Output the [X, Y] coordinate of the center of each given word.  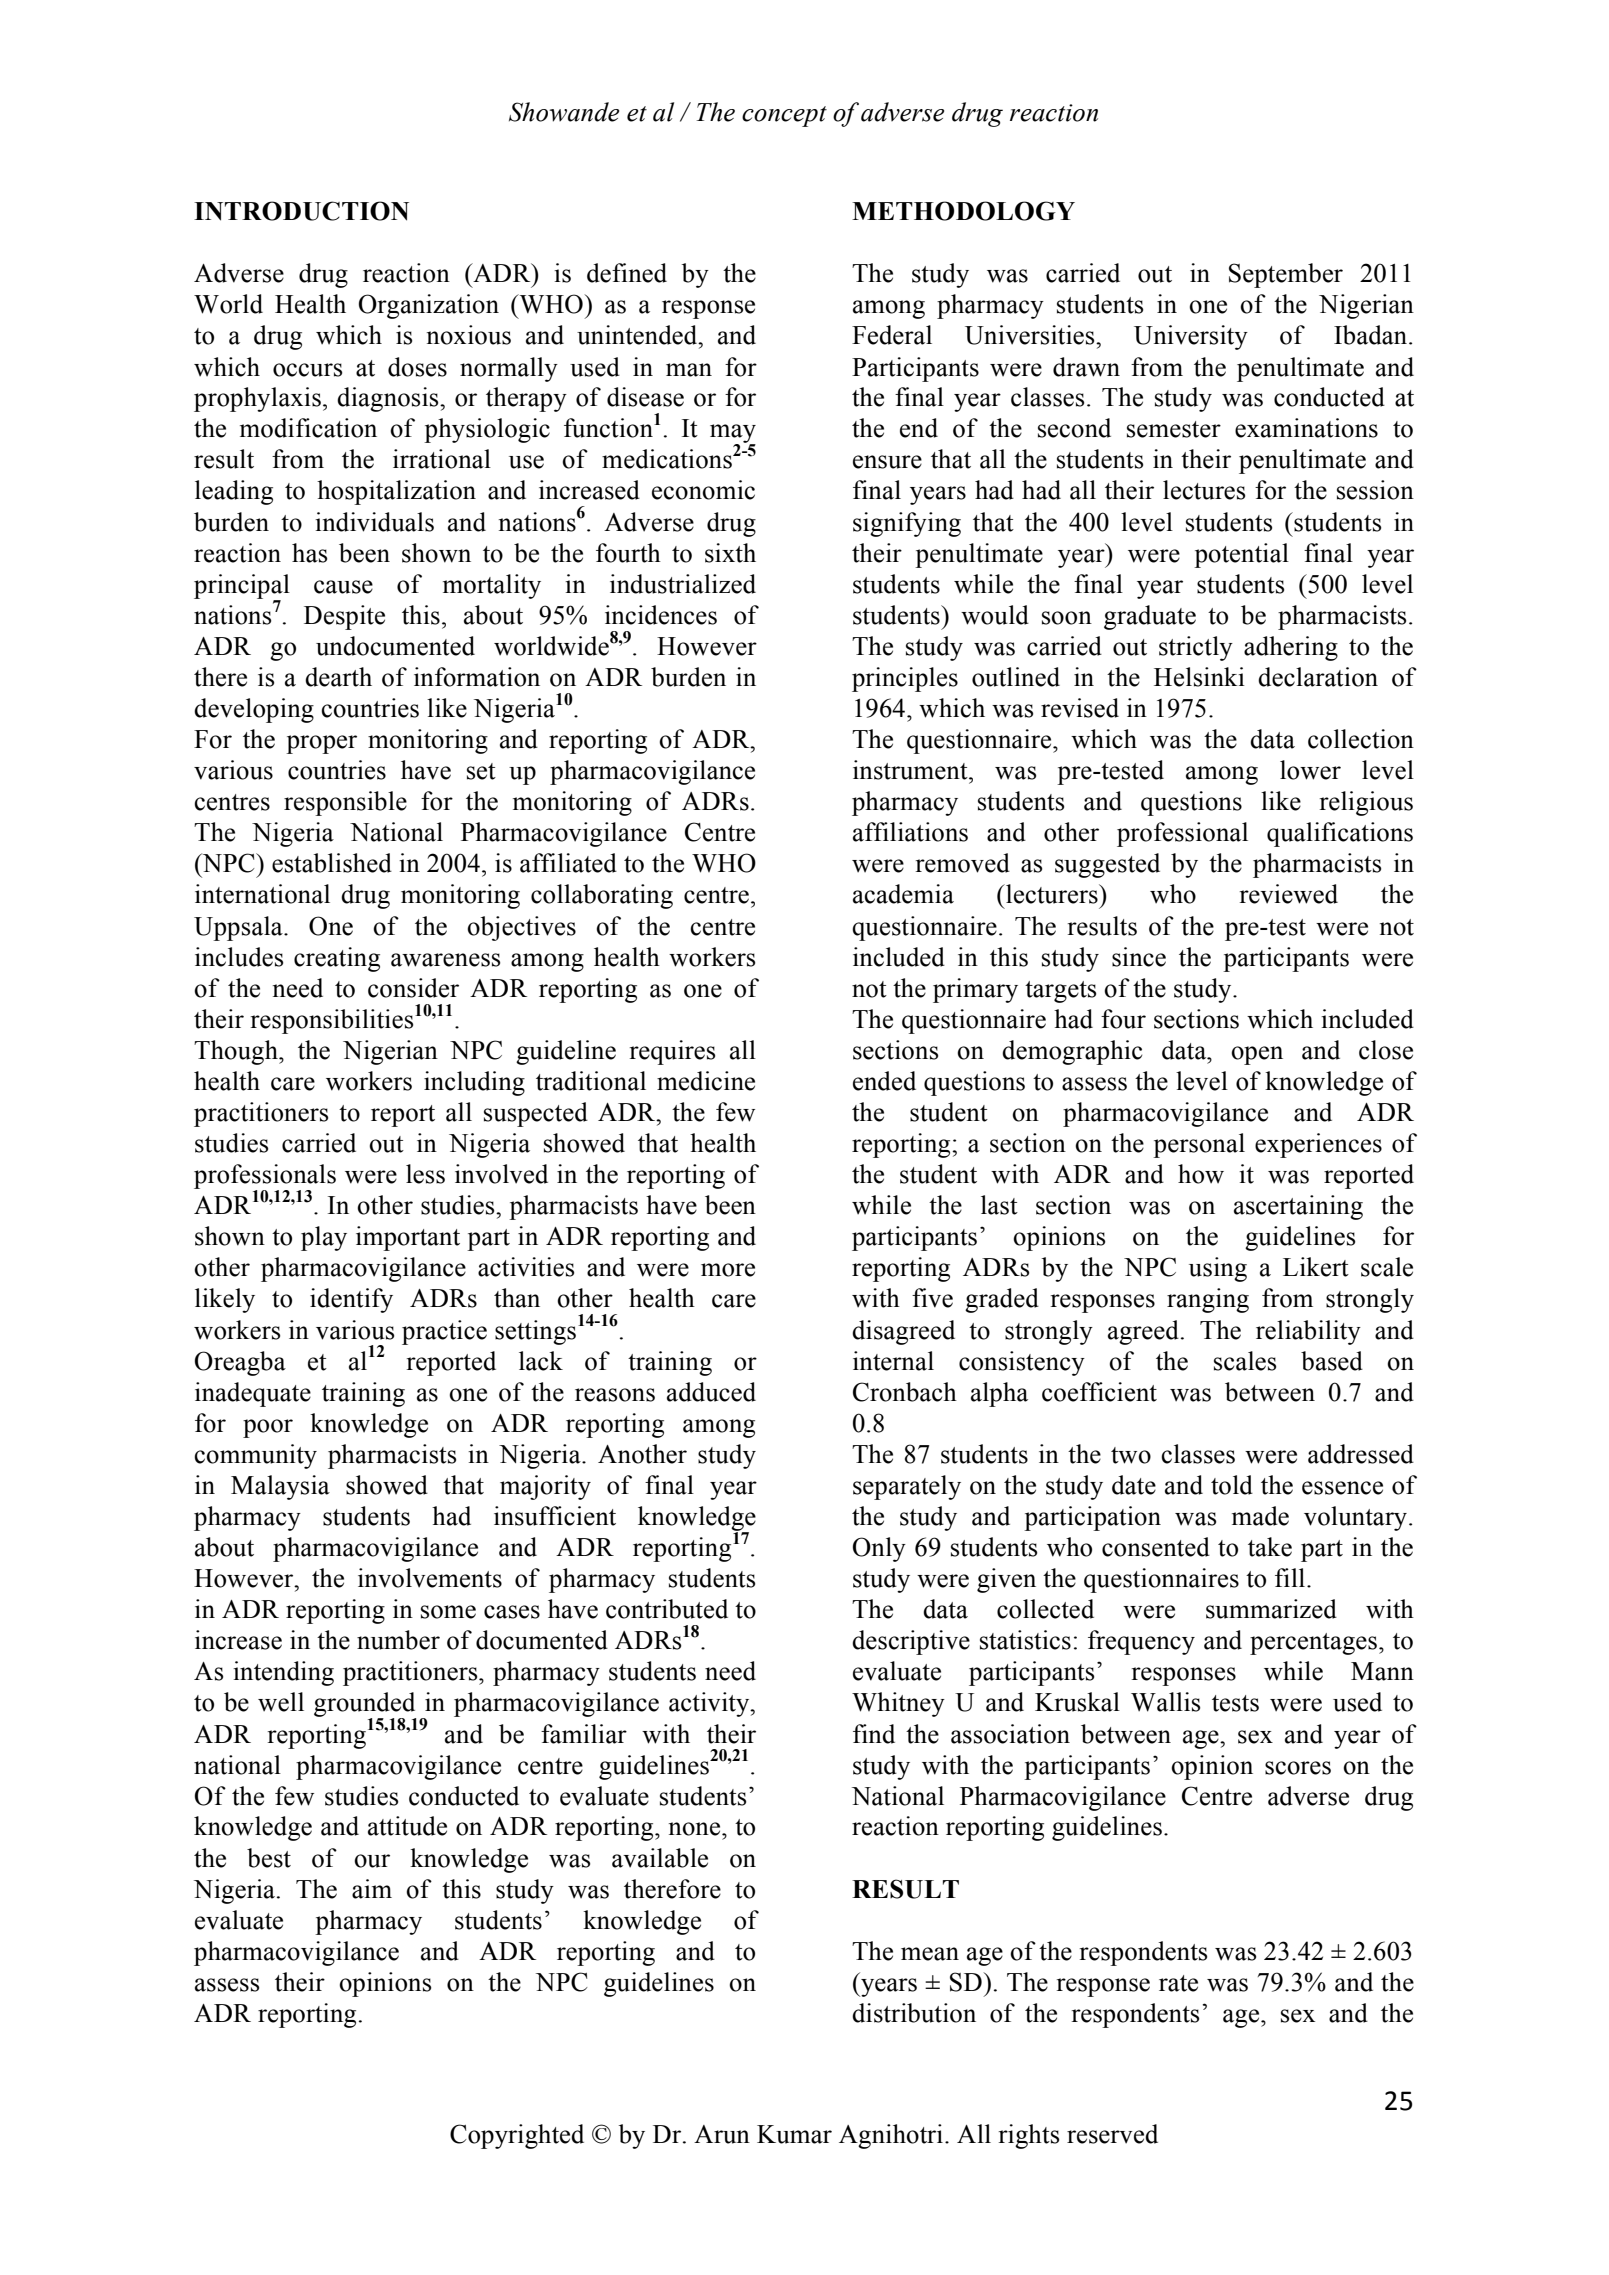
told [1232, 1485]
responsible [345, 803]
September [1286, 275]
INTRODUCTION [301, 211]
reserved [1112, 2134]
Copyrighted [517, 2136]
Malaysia [280, 1487]
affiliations [910, 832]
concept [784, 116]
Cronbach [905, 1392]
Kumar [794, 2134]
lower [1310, 770]
